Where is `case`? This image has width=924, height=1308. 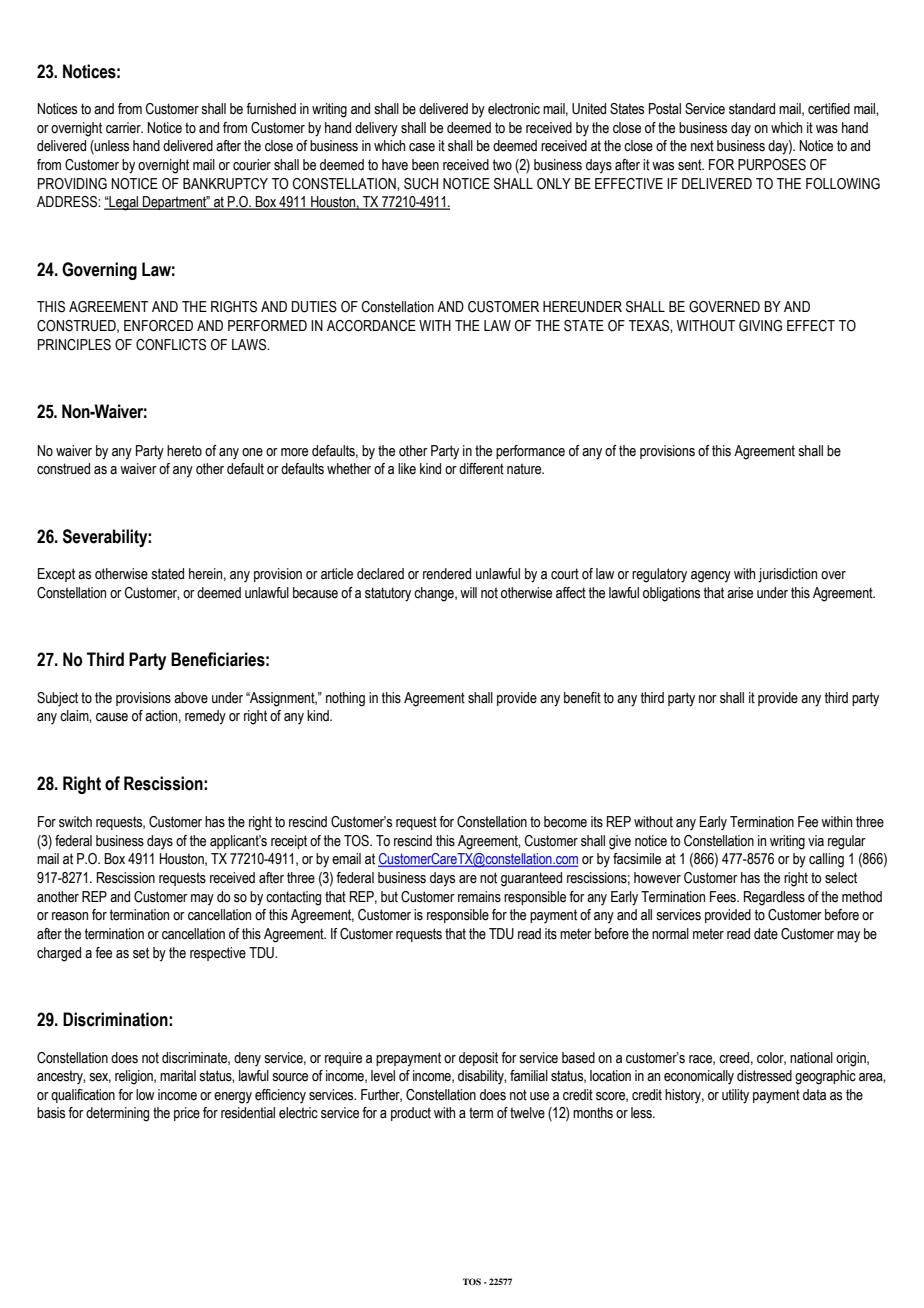
case is located at coordinates (422, 147).
